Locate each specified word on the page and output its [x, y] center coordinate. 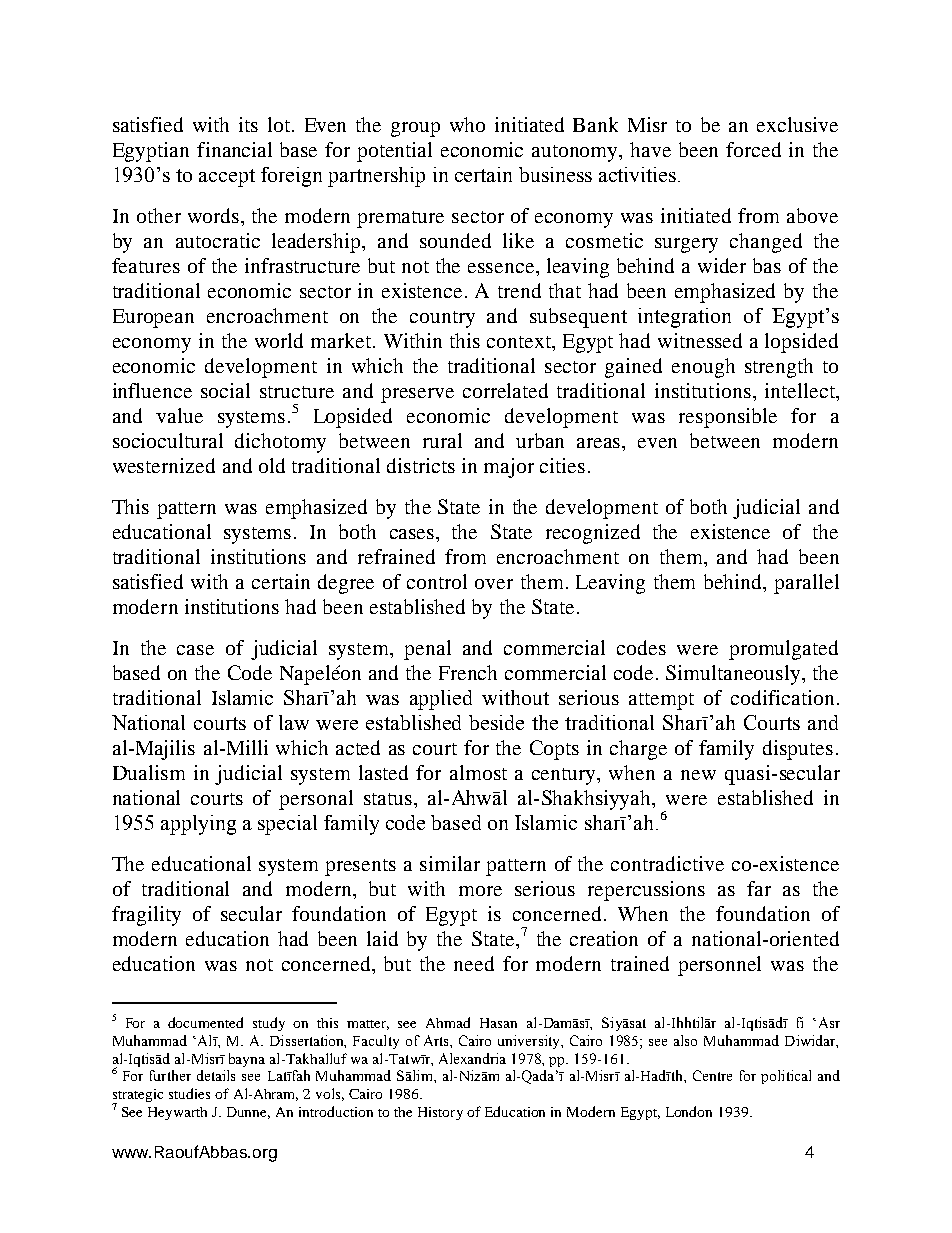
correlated [505, 390]
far [759, 888]
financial [234, 149]
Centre [712, 1075]
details [216, 1075]
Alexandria [472, 1058]
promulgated [783, 650]
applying [198, 825]
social [225, 390]
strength [779, 368]
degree [346, 584]
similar [450, 863]
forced [753, 149]
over [494, 584]
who [467, 124]
